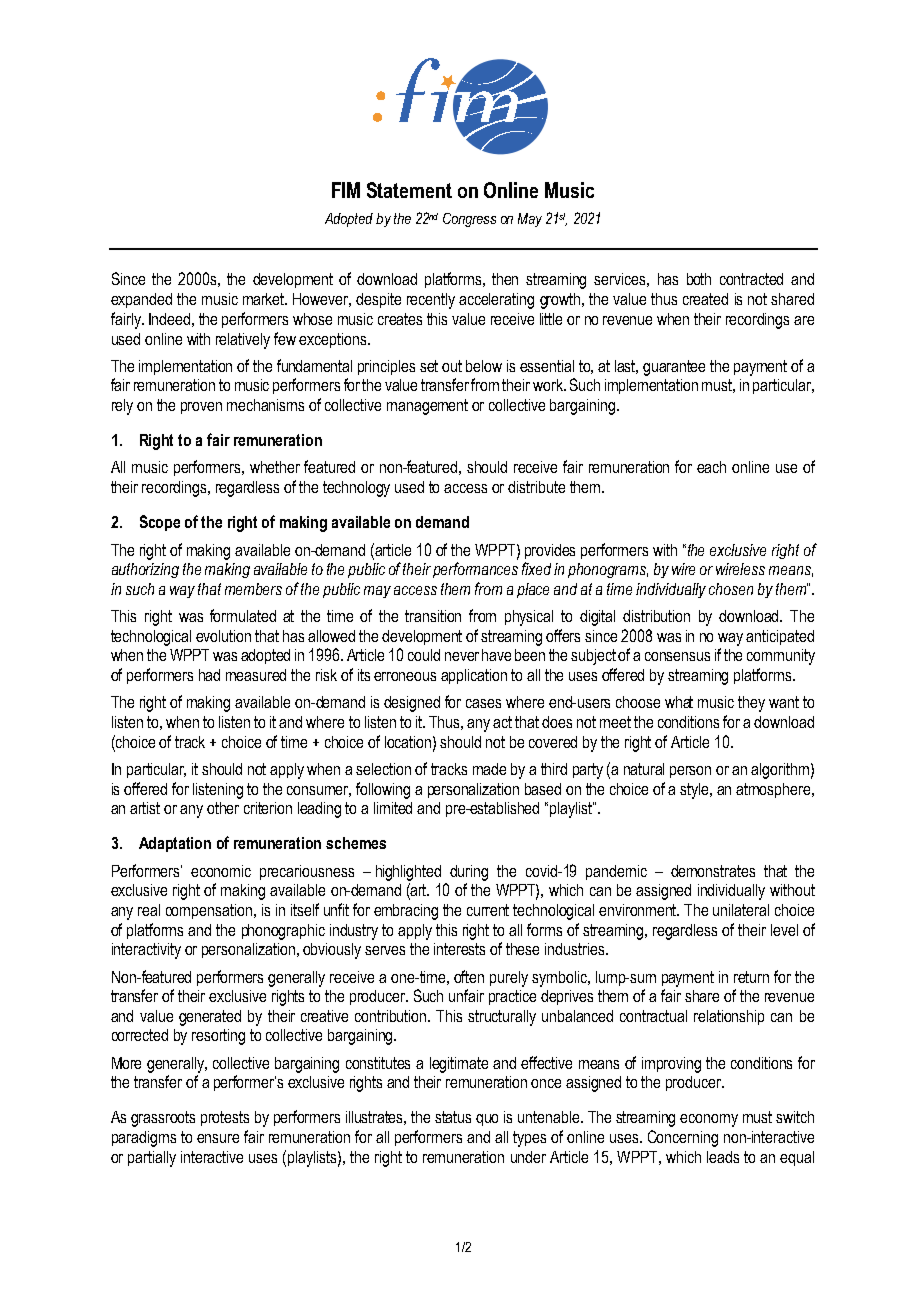  Describe the element at coordinates (474, 676) in the image. I see `application` at that location.
